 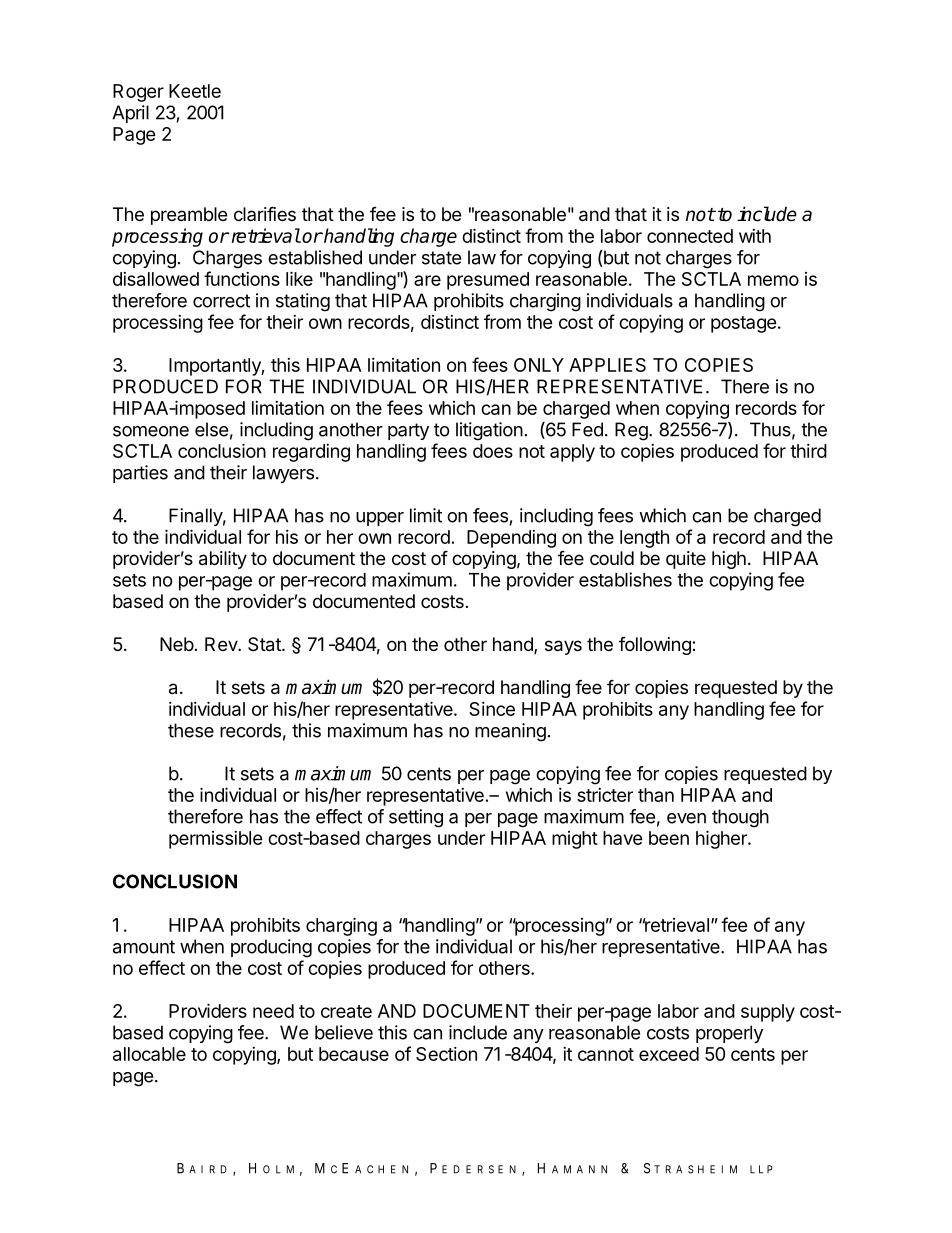 What do you see at coordinates (755, 236) in the image?
I see `with` at bounding box center [755, 236].
